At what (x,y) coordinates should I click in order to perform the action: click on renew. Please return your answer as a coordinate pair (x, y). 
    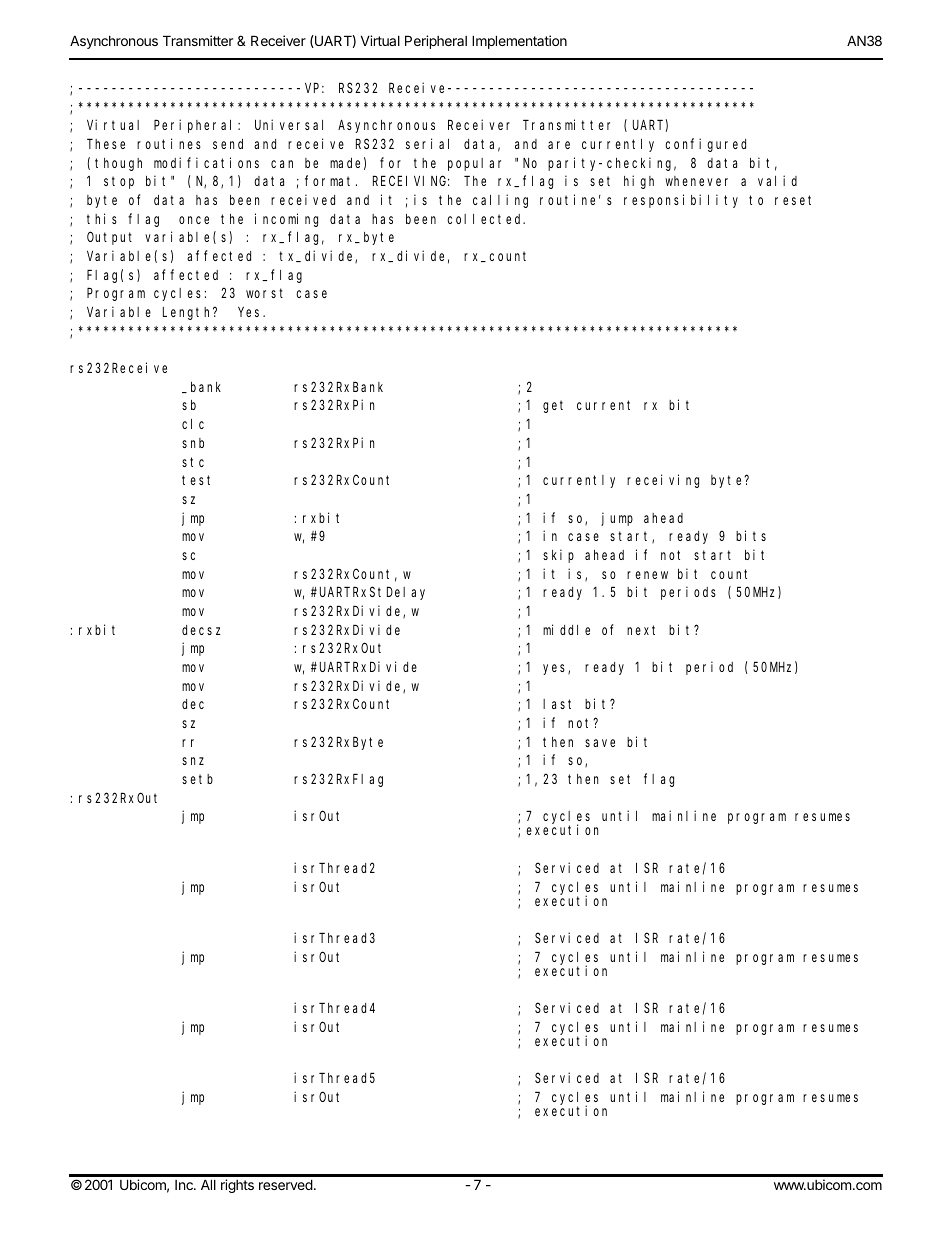
    Looking at the image, I should click on (647, 575).
